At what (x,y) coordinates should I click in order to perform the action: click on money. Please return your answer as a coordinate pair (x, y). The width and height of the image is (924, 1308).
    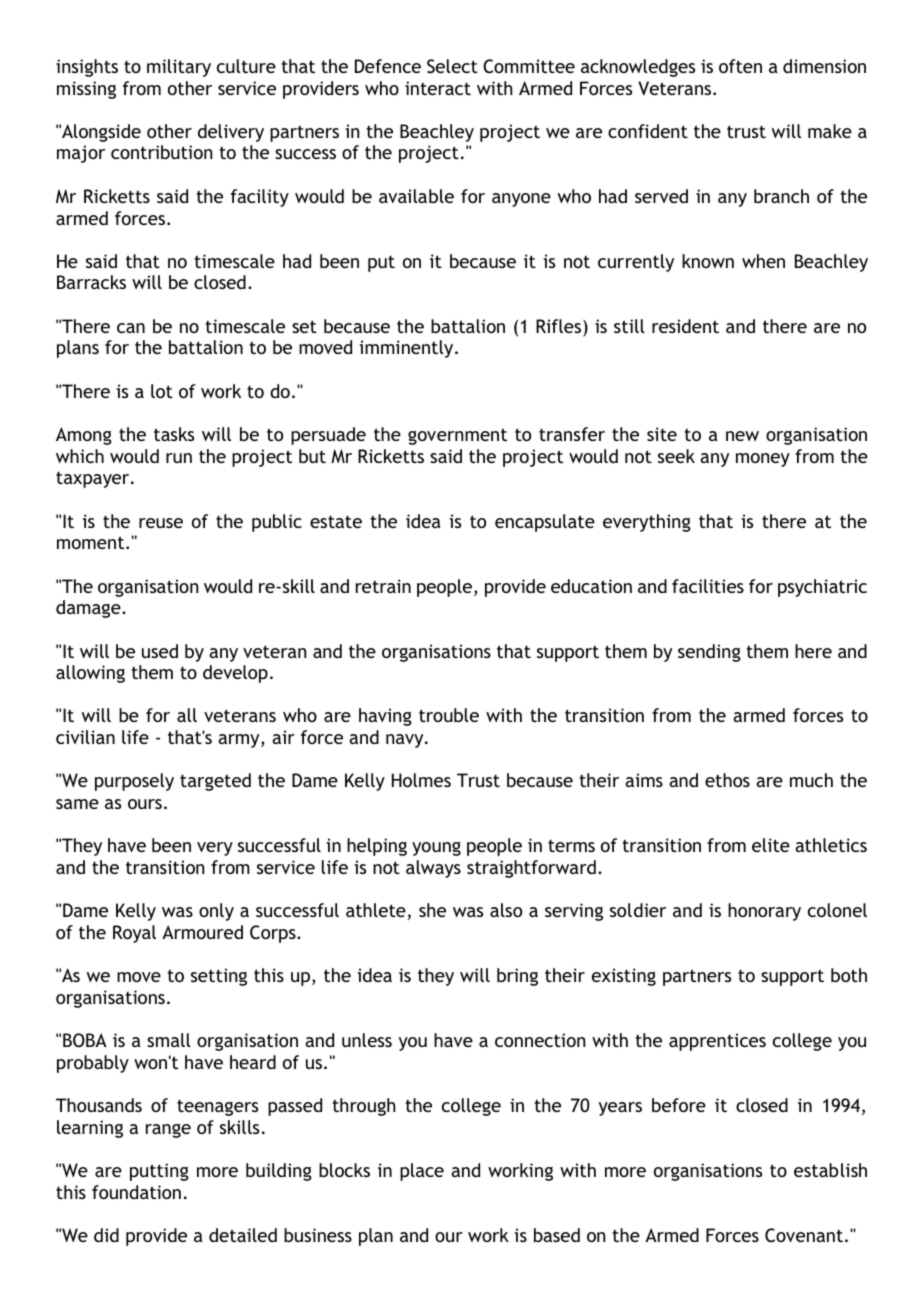
    Looking at the image, I should click on (763, 460).
